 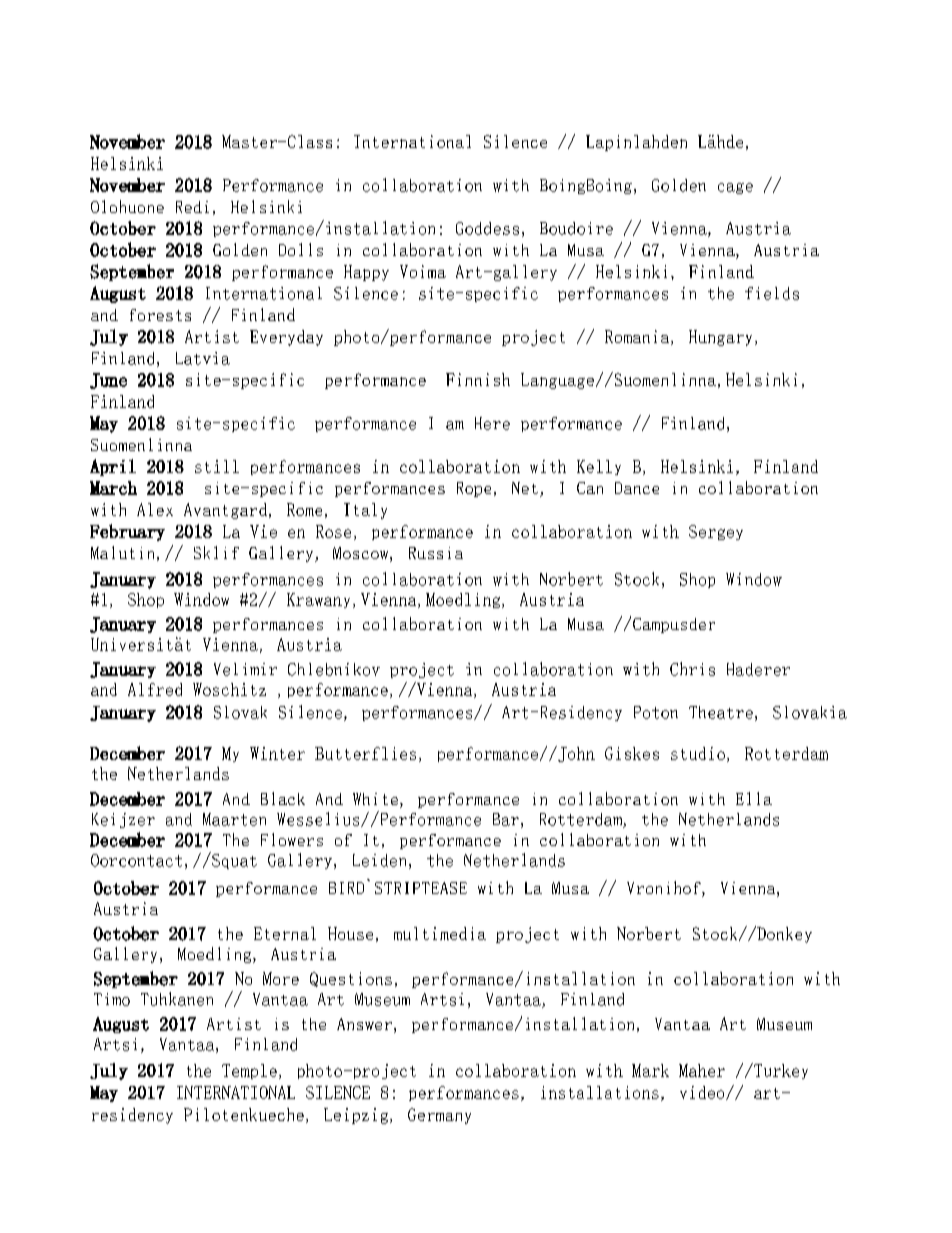 I want to click on Alfred, so click(x=155, y=689).
